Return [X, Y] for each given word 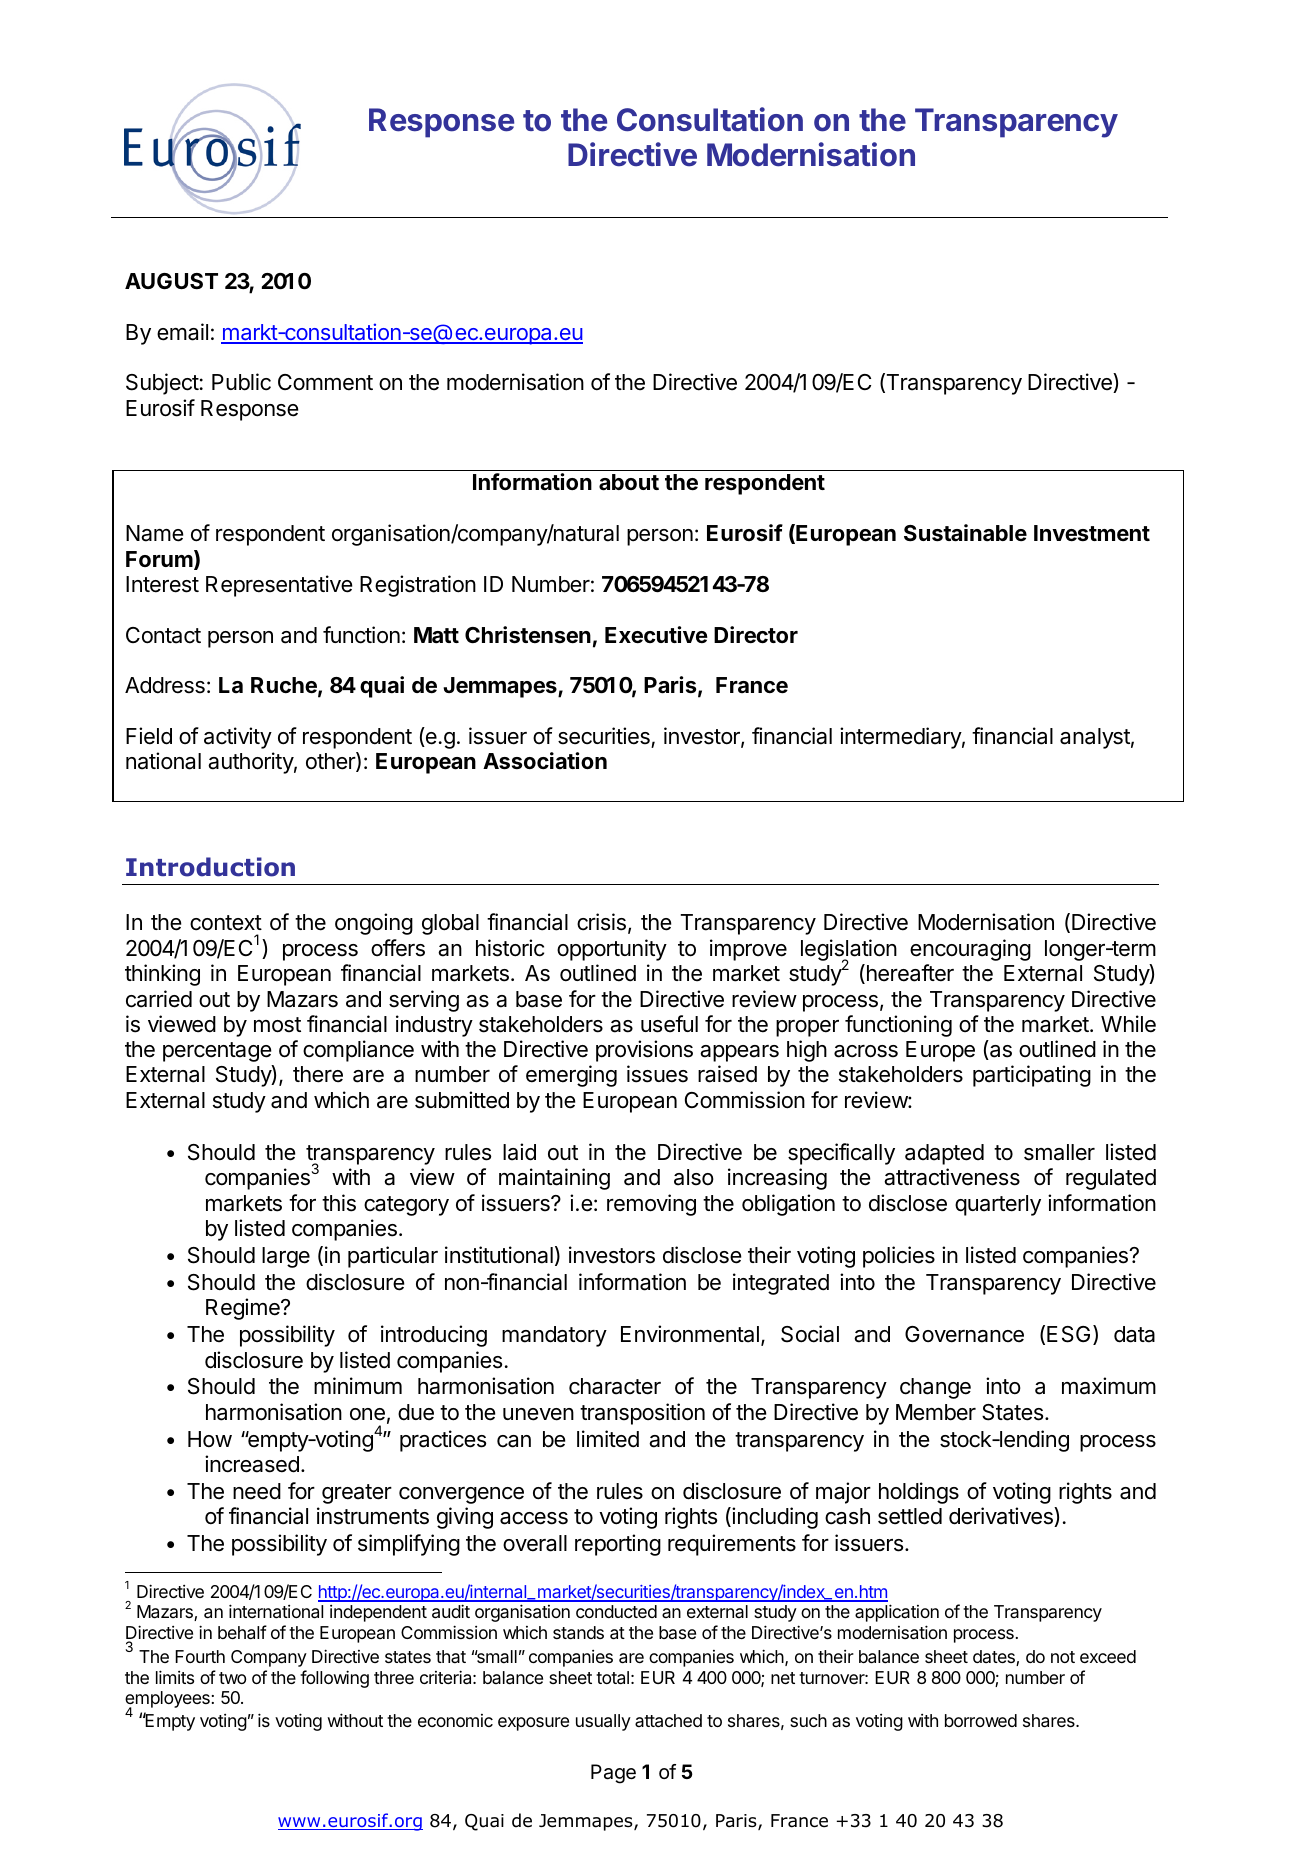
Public [241, 382]
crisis [601, 922]
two [232, 1678]
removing [651, 1205]
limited [608, 1439]
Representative [279, 586]
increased [252, 1464]
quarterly [998, 1205]
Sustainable [965, 533]
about [629, 482]
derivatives [1002, 1517]
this [339, 1203]
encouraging [970, 950]
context [226, 923]
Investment [1092, 533]
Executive [656, 635]
